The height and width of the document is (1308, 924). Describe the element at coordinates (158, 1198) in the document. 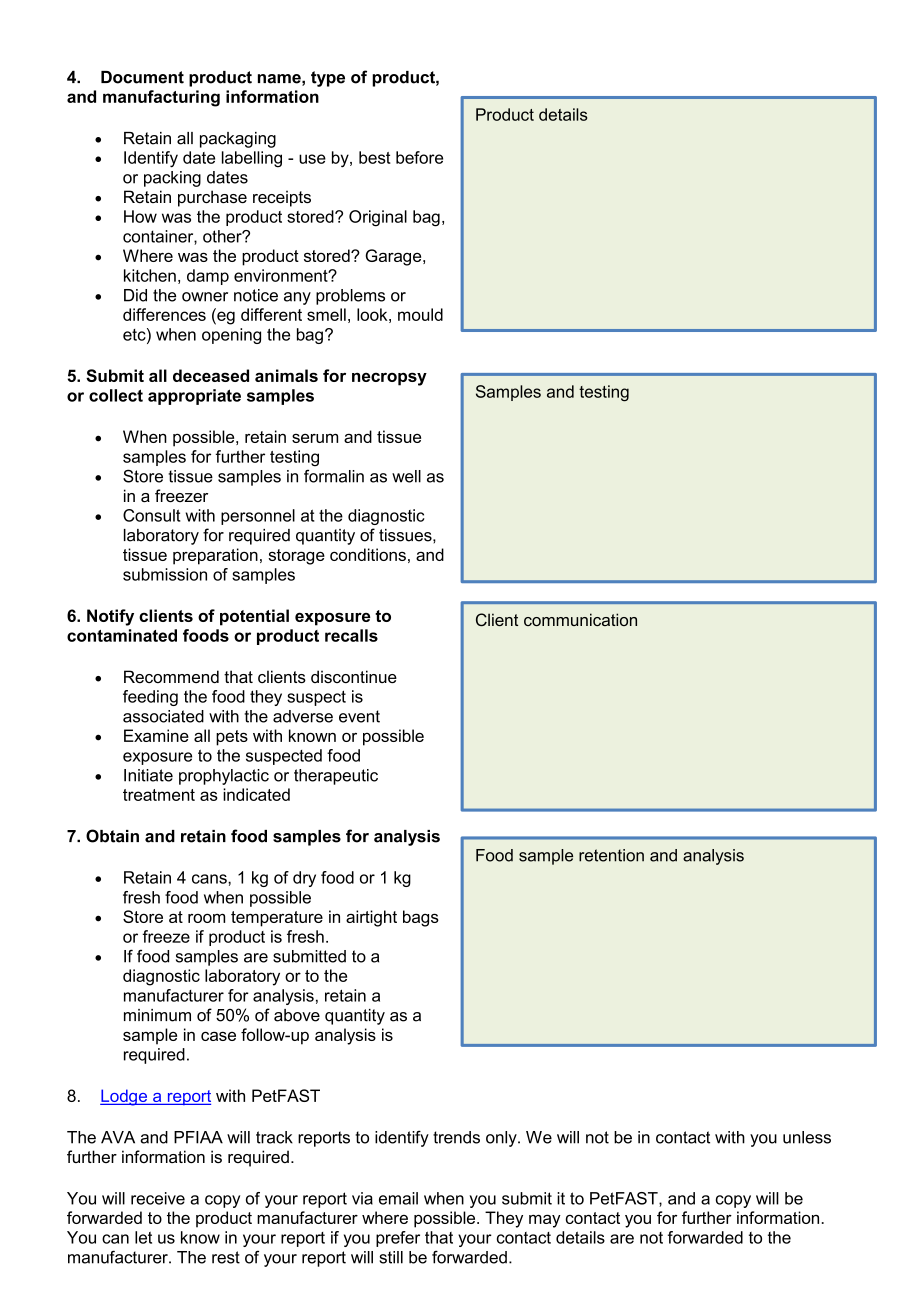

I see `receive` at that location.
